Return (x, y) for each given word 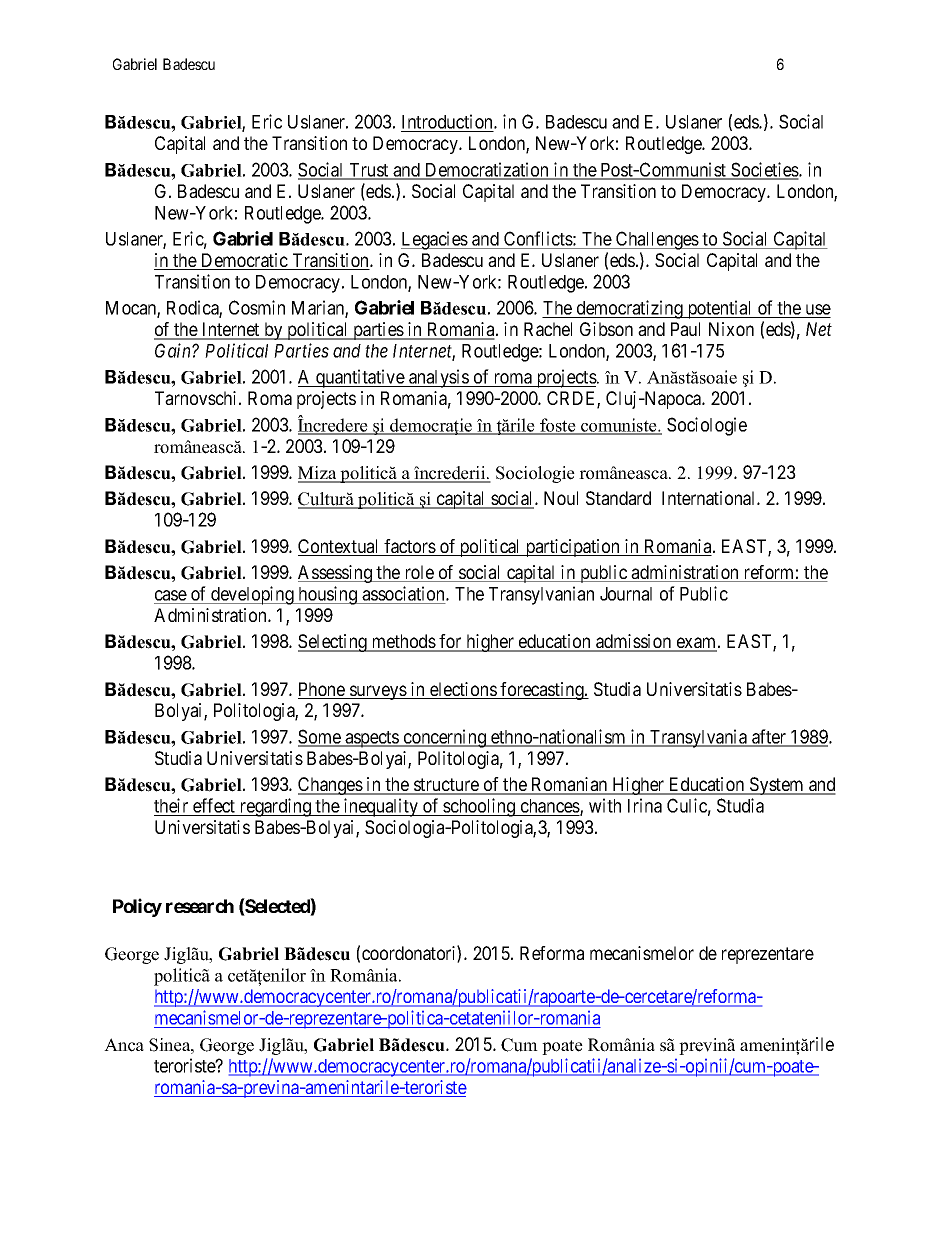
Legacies (435, 240)
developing (252, 595)
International (710, 498)
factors (409, 547)
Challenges (657, 240)
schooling (479, 807)
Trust (369, 171)
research (200, 906)
